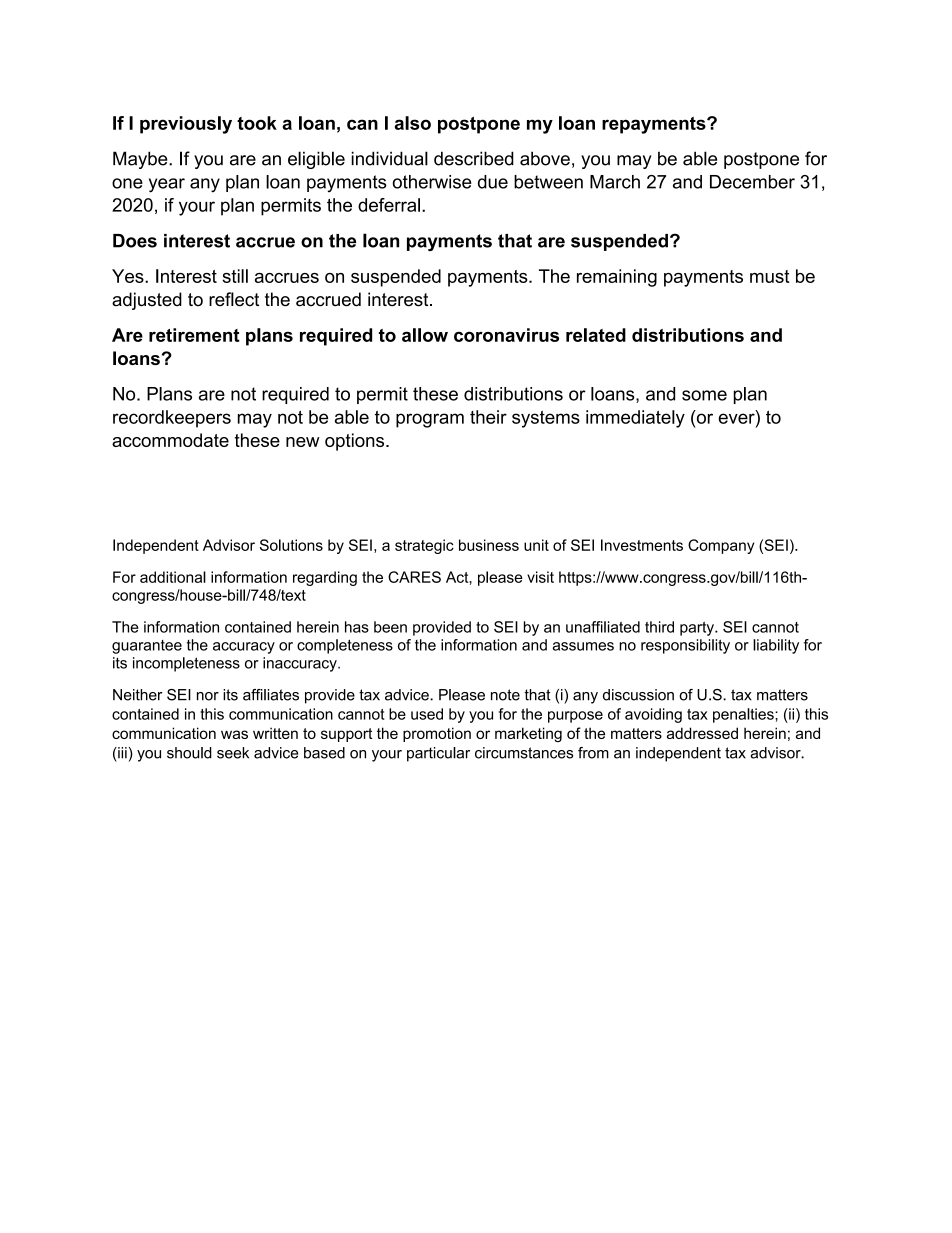  What do you see at coordinates (414, 577) in the image?
I see `CARES` at bounding box center [414, 577].
